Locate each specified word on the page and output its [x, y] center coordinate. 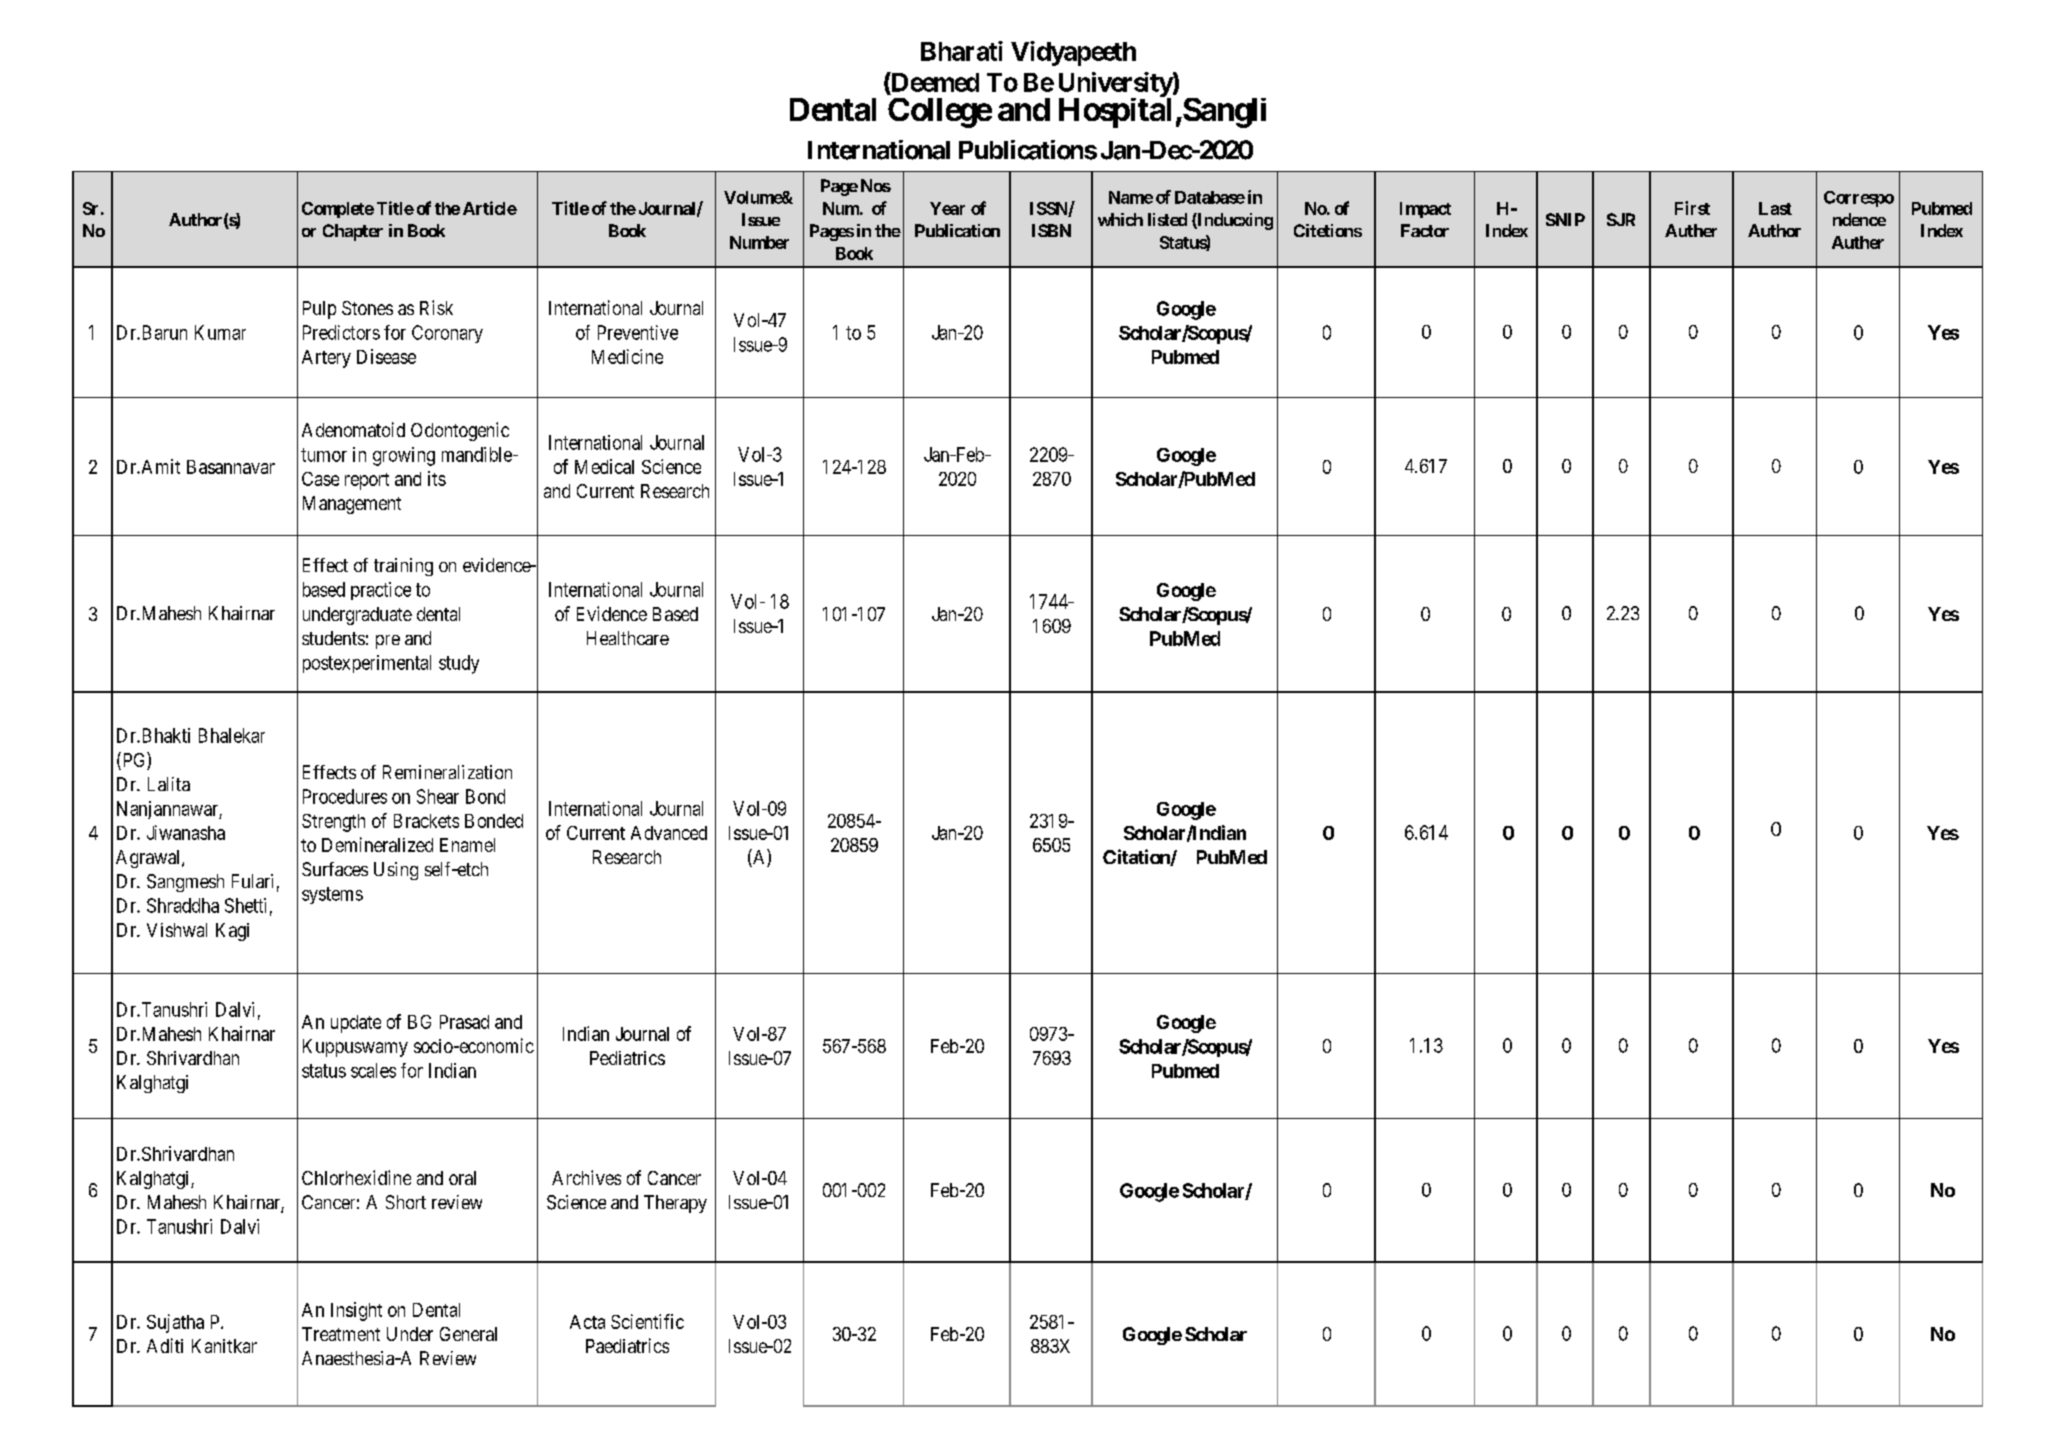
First [1692, 208]
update [356, 1024]
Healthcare [628, 638]
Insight [356, 1311]
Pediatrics [627, 1058]
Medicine [627, 356]
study [459, 664]
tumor [324, 455]
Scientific [647, 1321]
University [1116, 85]
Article [490, 208]
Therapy [675, 1204]
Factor [1425, 230]
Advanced [669, 833]
